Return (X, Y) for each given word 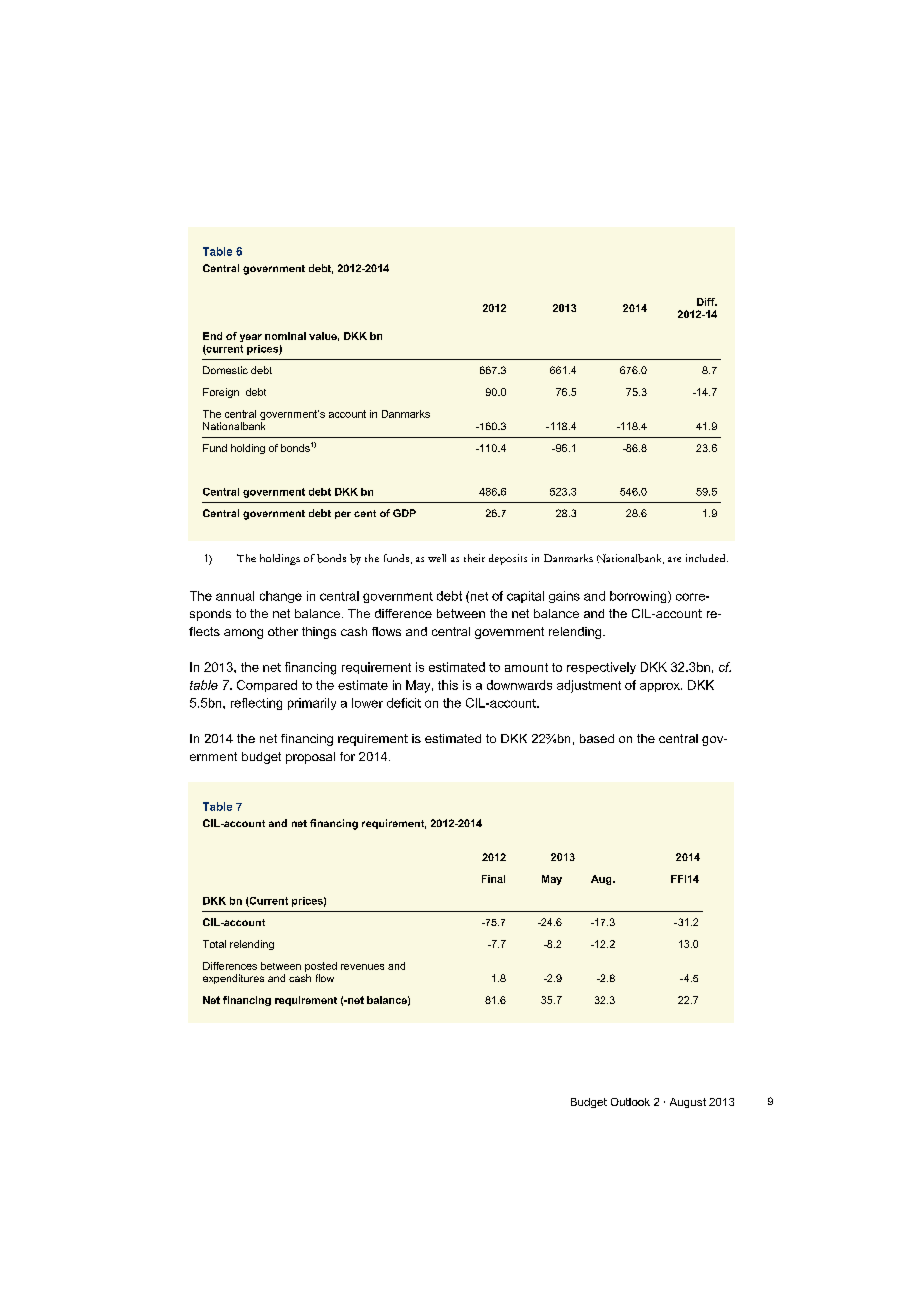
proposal (310, 758)
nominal (285, 336)
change (281, 597)
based (597, 738)
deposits (508, 559)
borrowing (639, 597)
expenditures (233, 979)
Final (493, 879)
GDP (404, 513)
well (437, 558)
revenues (362, 967)
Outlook (630, 1102)
